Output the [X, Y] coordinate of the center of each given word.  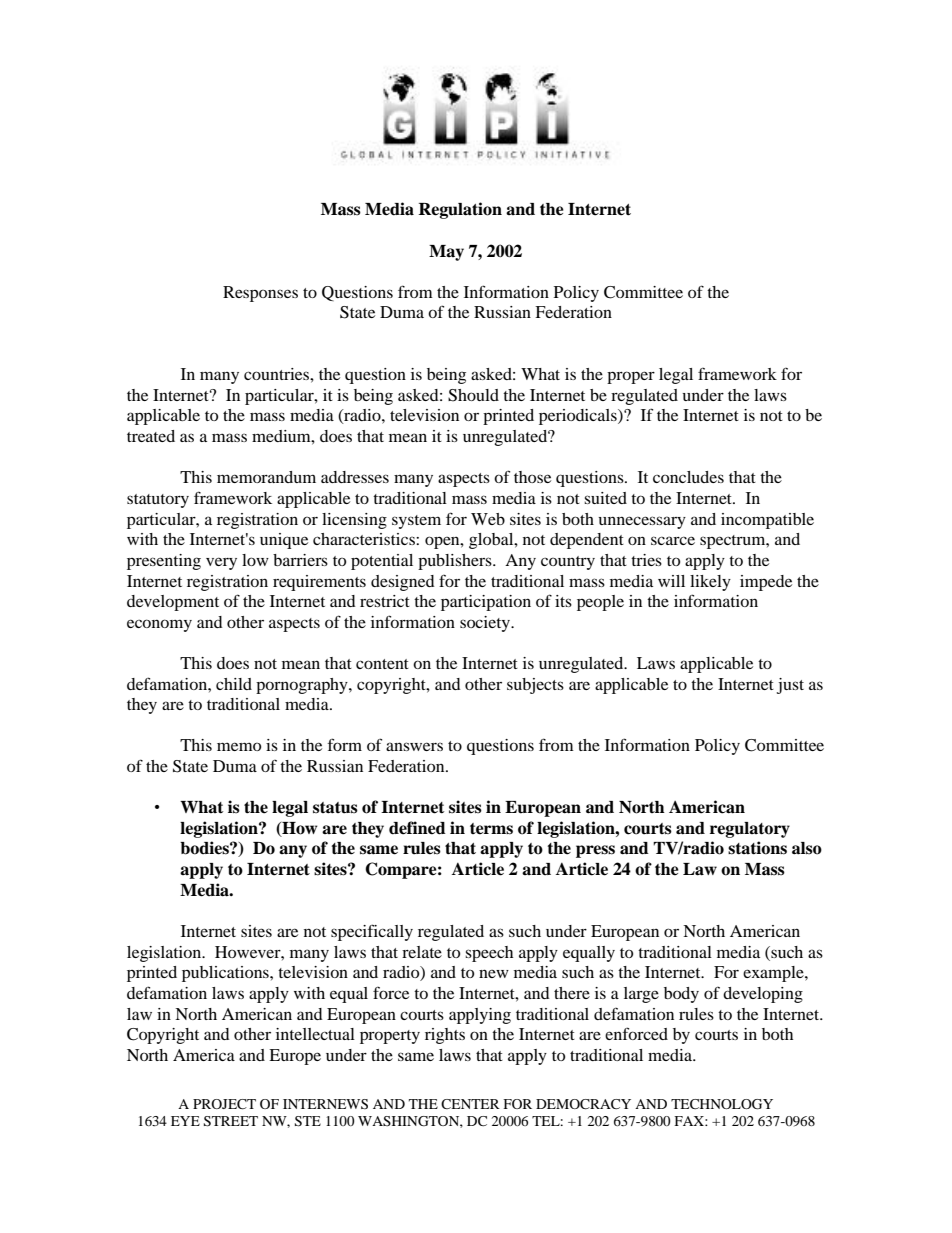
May [446, 253]
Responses [260, 294]
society [486, 624]
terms [491, 829]
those [532, 477]
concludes [688, 477]
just [790, 686]
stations [757, 848]
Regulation [460, 210]
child [234, 684]
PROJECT [224, 1104]
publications [226, 974]
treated [151, 436]
